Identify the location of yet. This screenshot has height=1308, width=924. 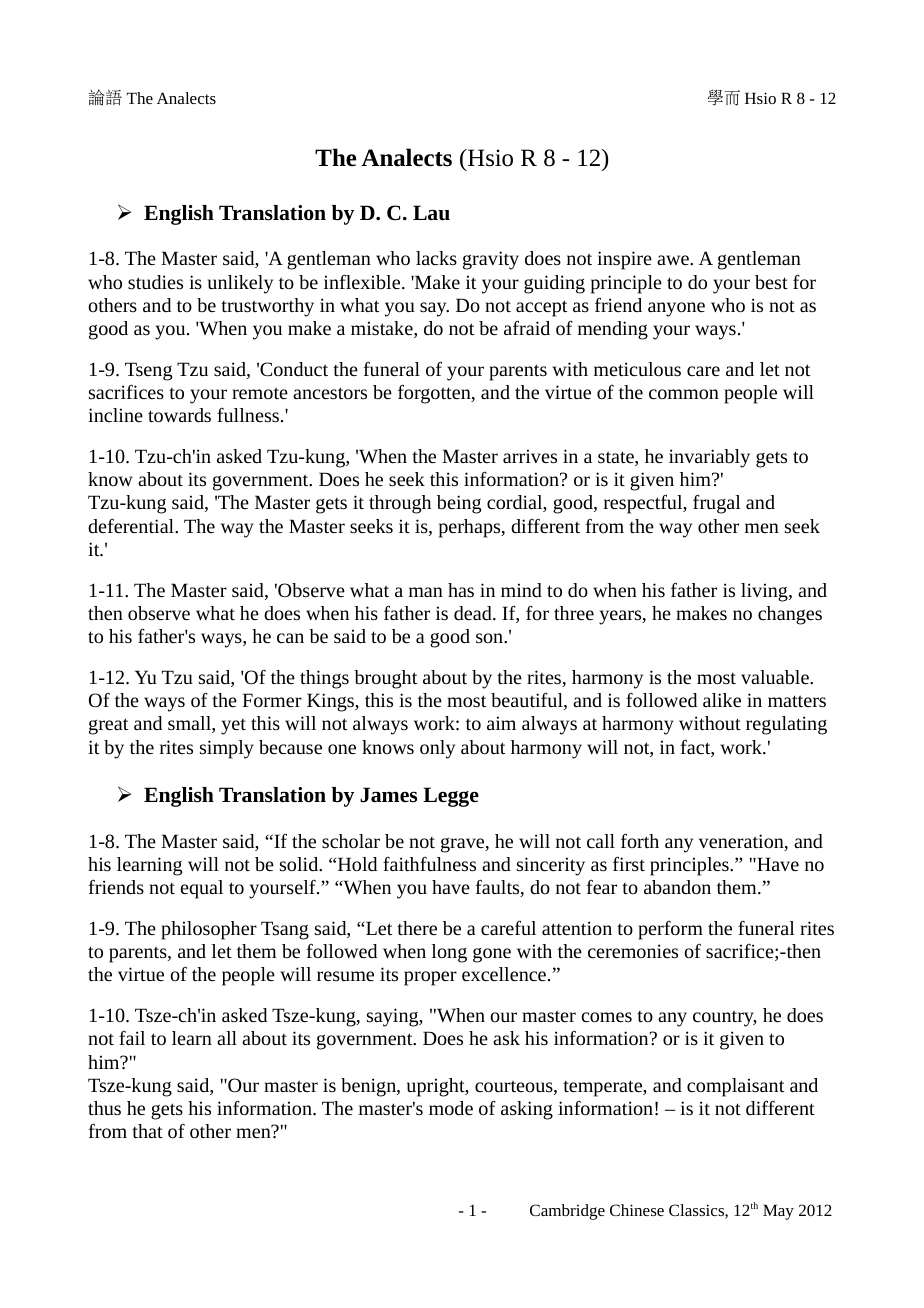
(233, 727).
